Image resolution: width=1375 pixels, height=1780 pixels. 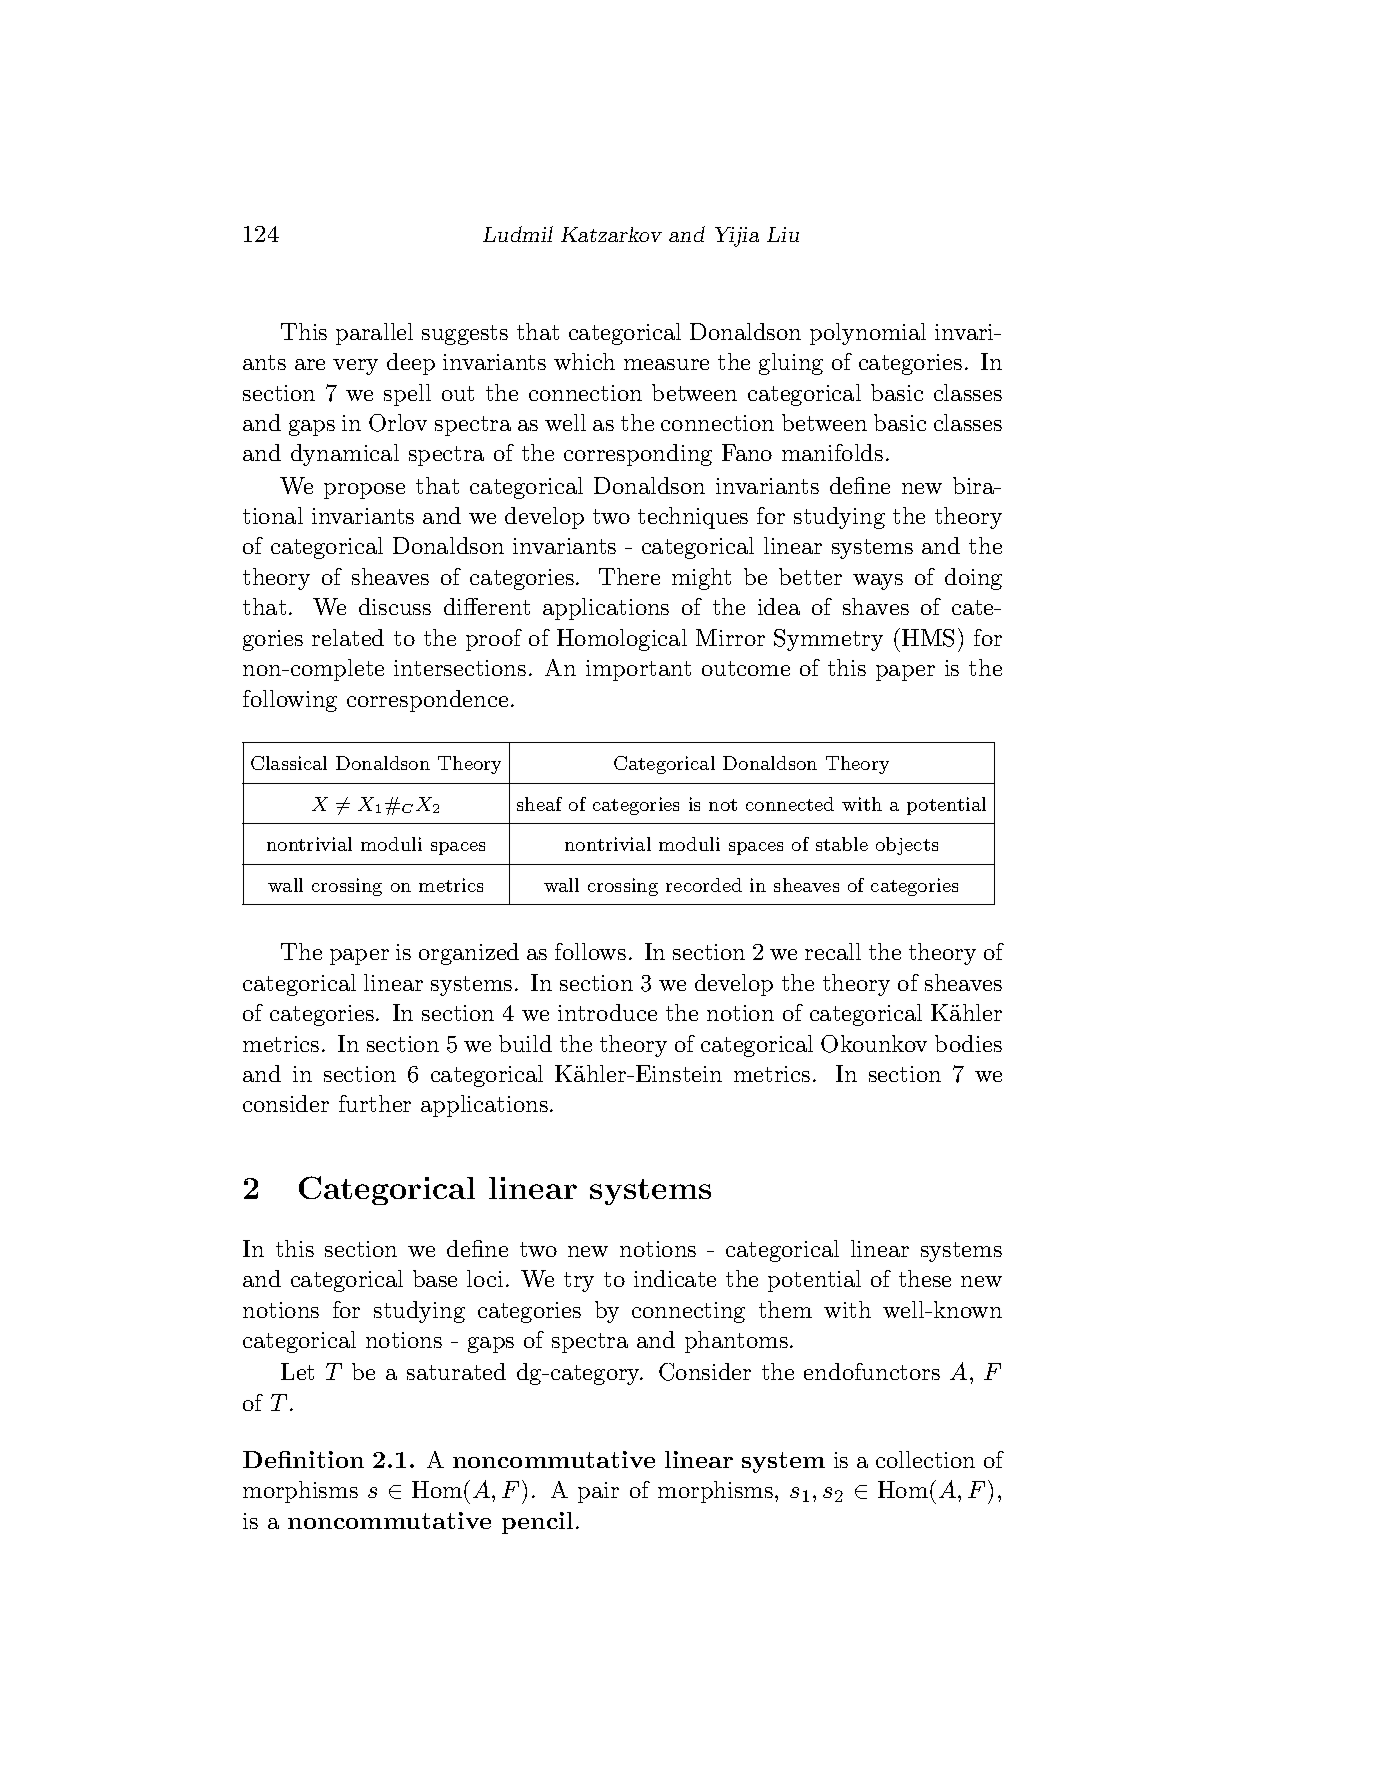 I want to click on pair, so click(x=598, y=1492).
